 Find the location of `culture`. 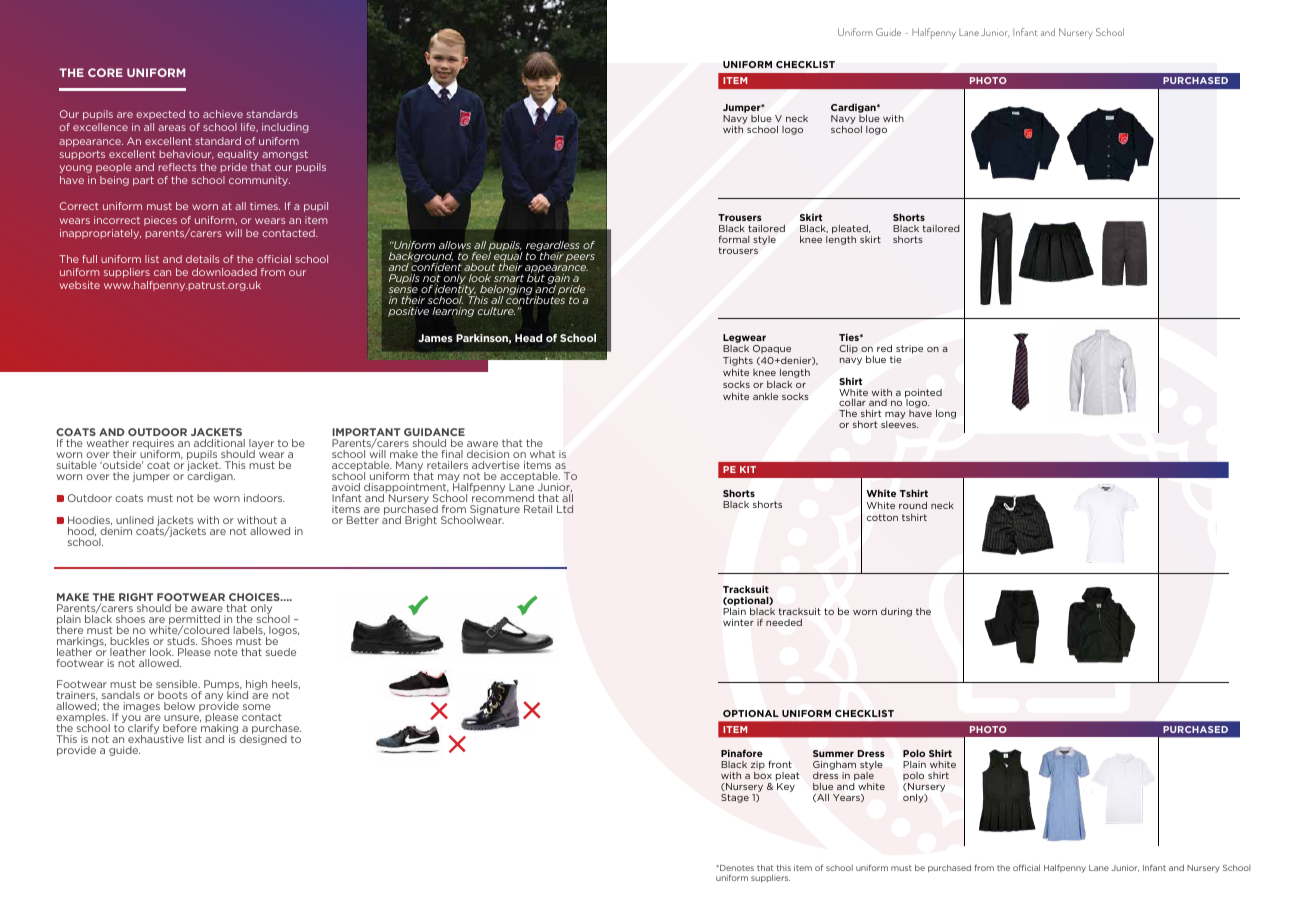

culture is located at coordinates (496, 311).
